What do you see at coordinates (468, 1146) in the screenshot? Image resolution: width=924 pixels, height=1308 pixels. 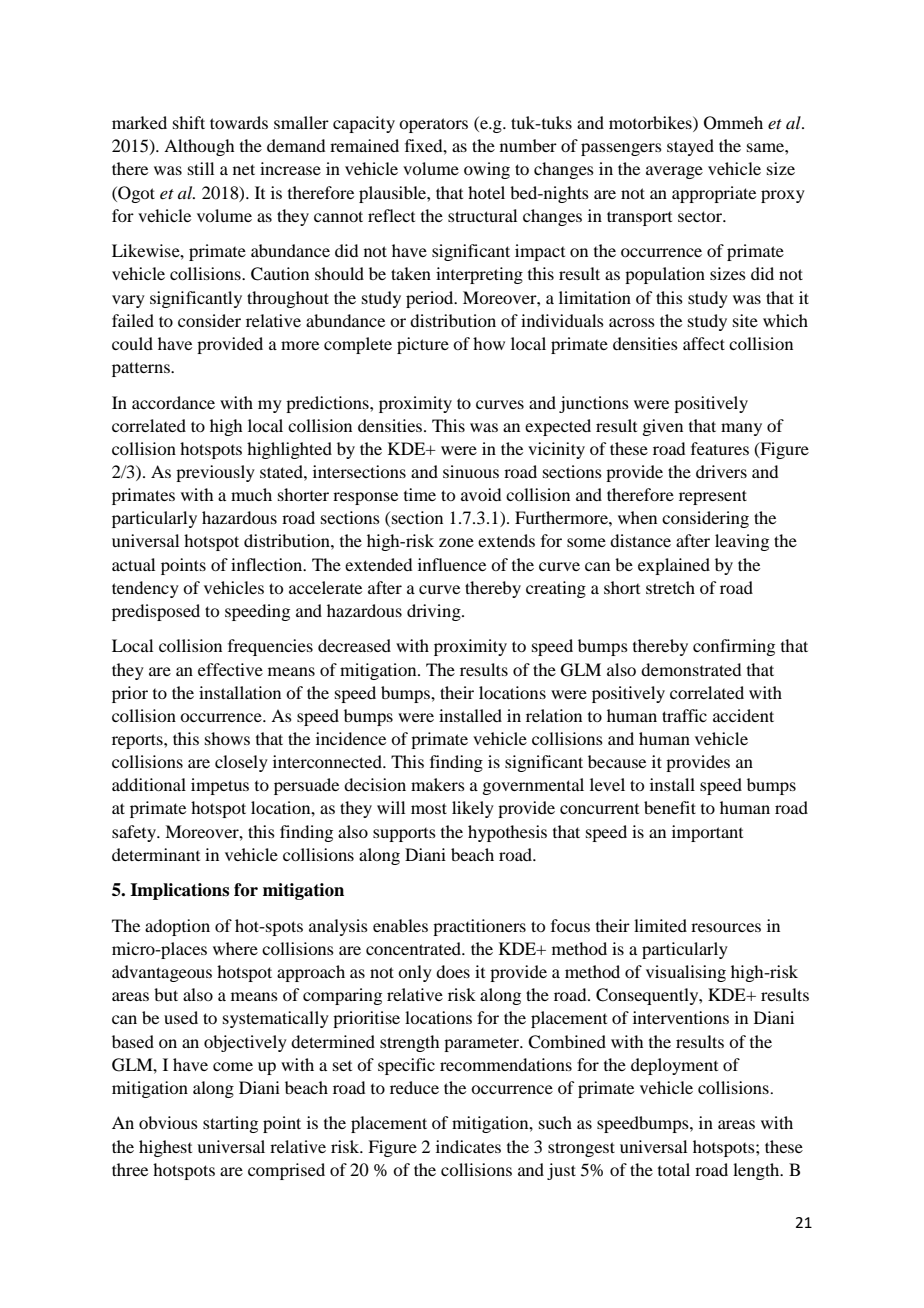 I see `indicates` at bounding box center [468, 1146].
